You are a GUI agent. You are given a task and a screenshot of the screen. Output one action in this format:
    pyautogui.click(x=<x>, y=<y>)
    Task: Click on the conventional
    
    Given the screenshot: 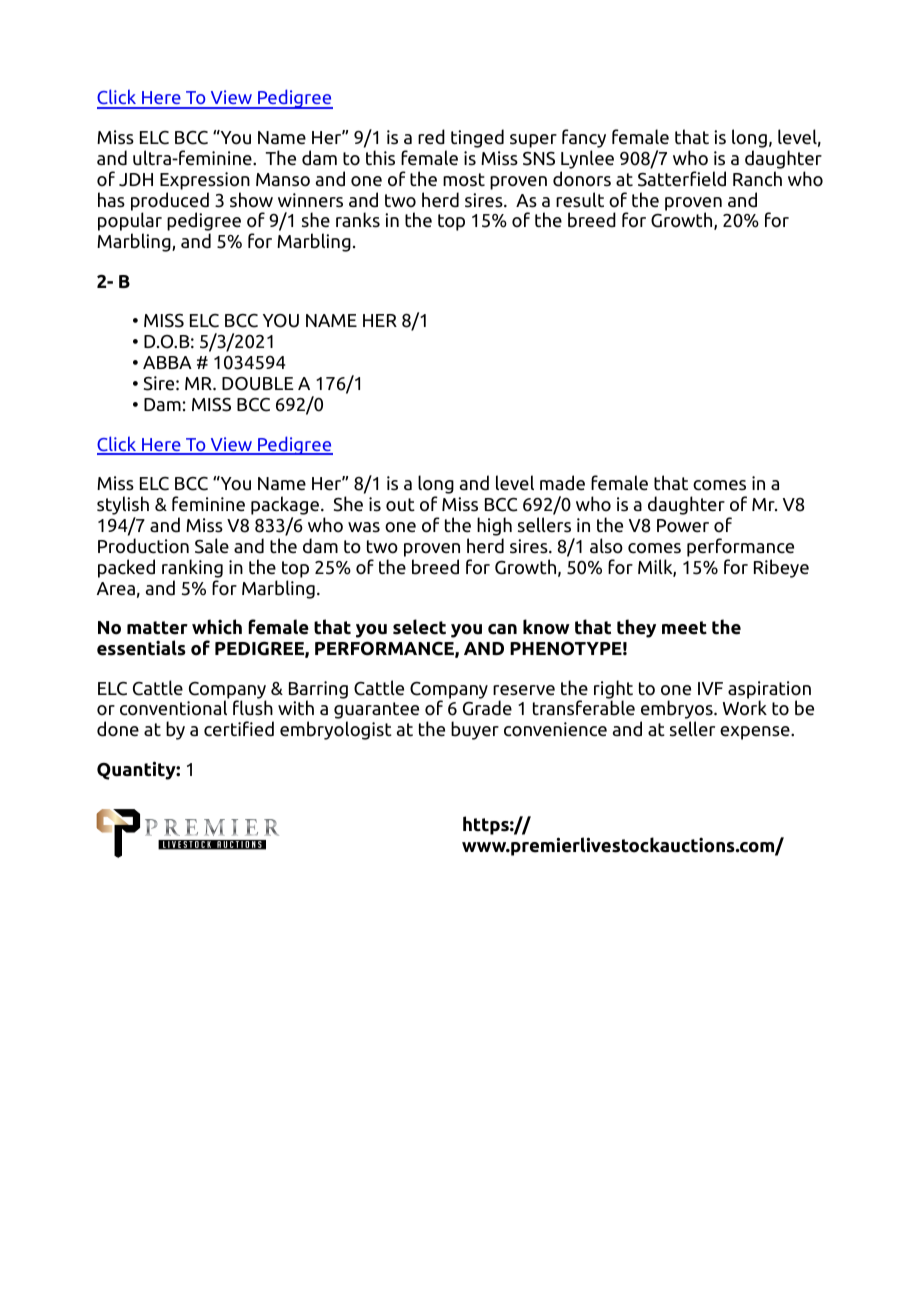 What is the action you would take?
    pyautogui.click(x=173, y=708)
